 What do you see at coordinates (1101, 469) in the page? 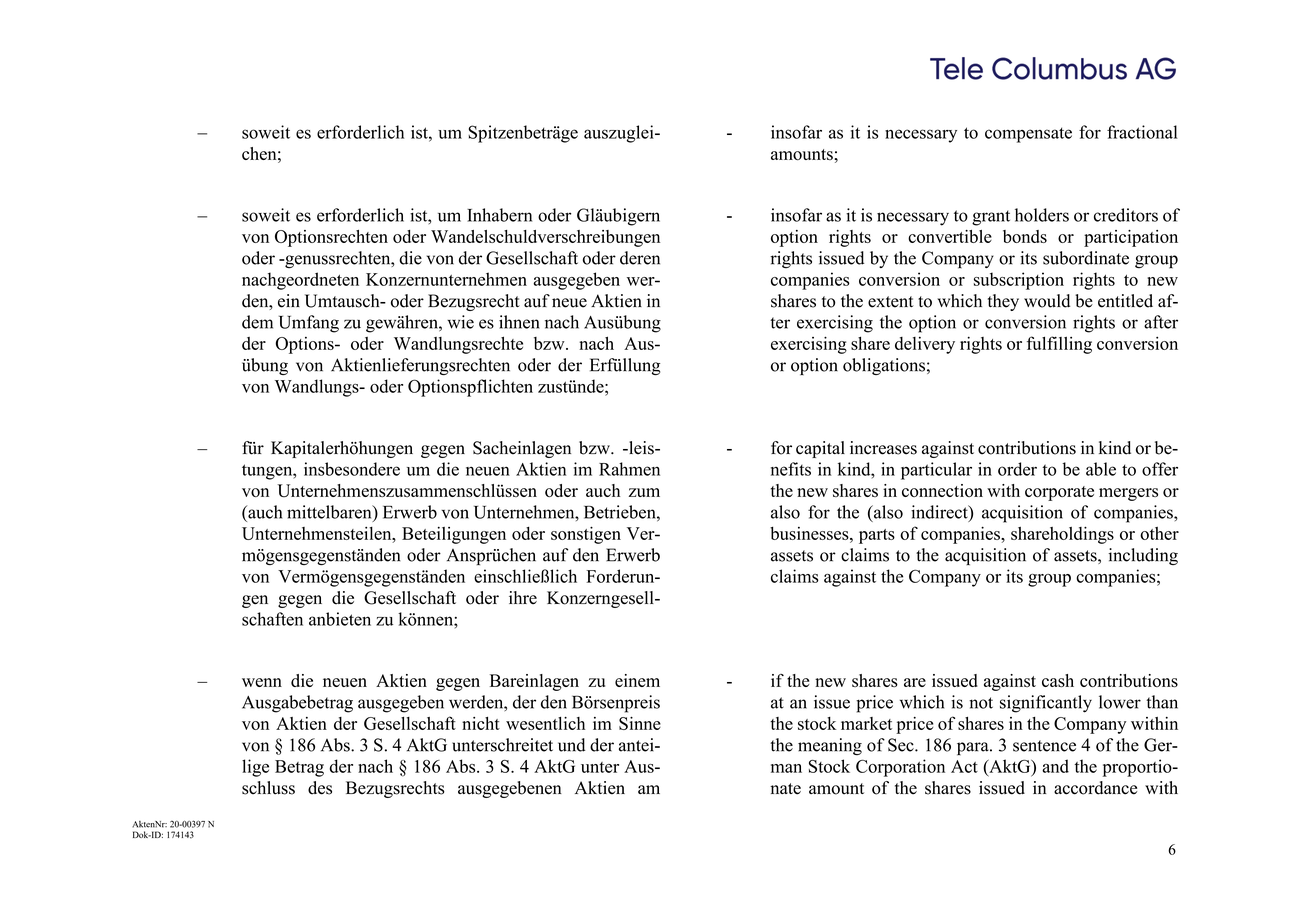
I see `able` at bounding box center [1101, 469].
